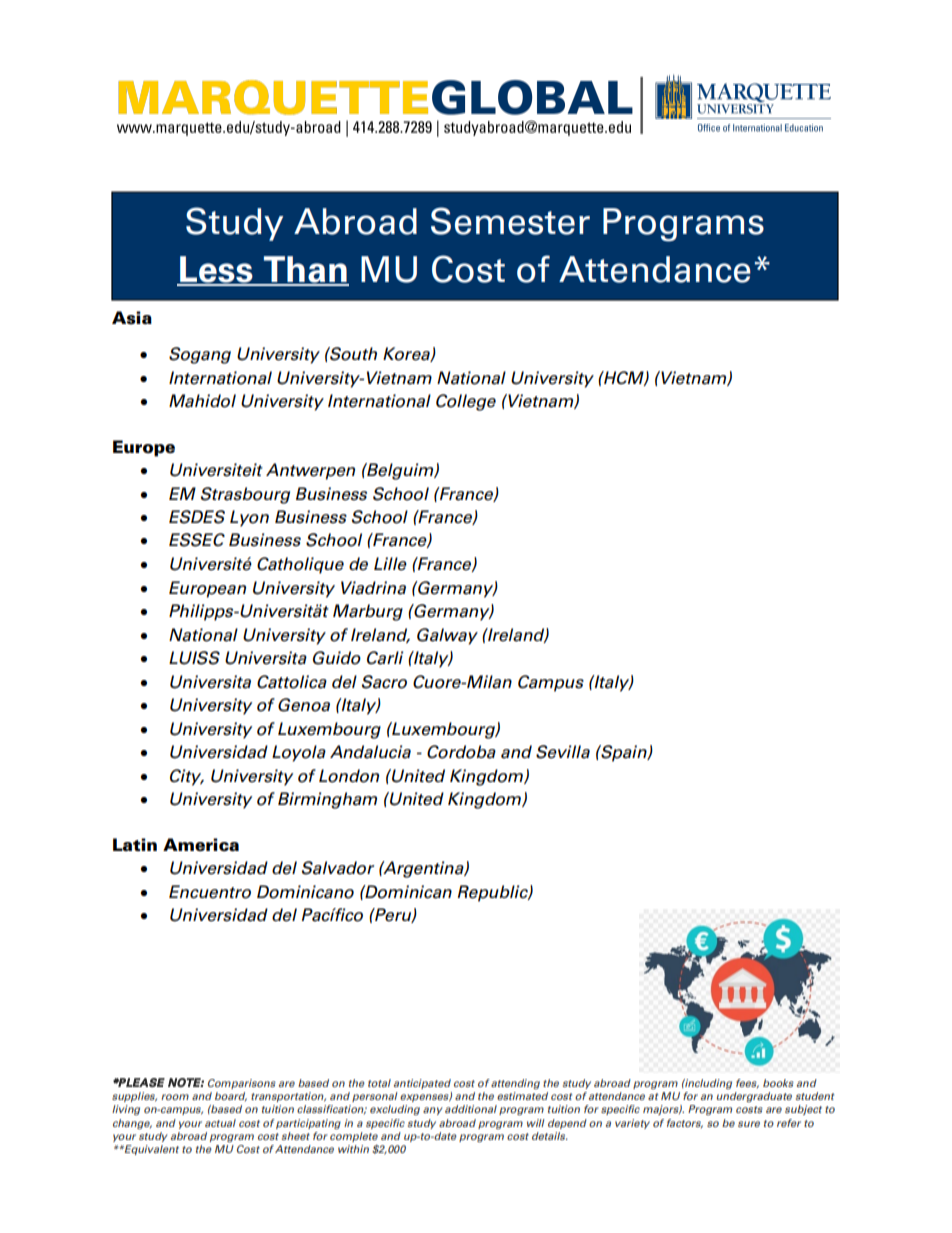 This screenshot has height=1233, width=952. I want to click on actual, so click(220, 1123).
